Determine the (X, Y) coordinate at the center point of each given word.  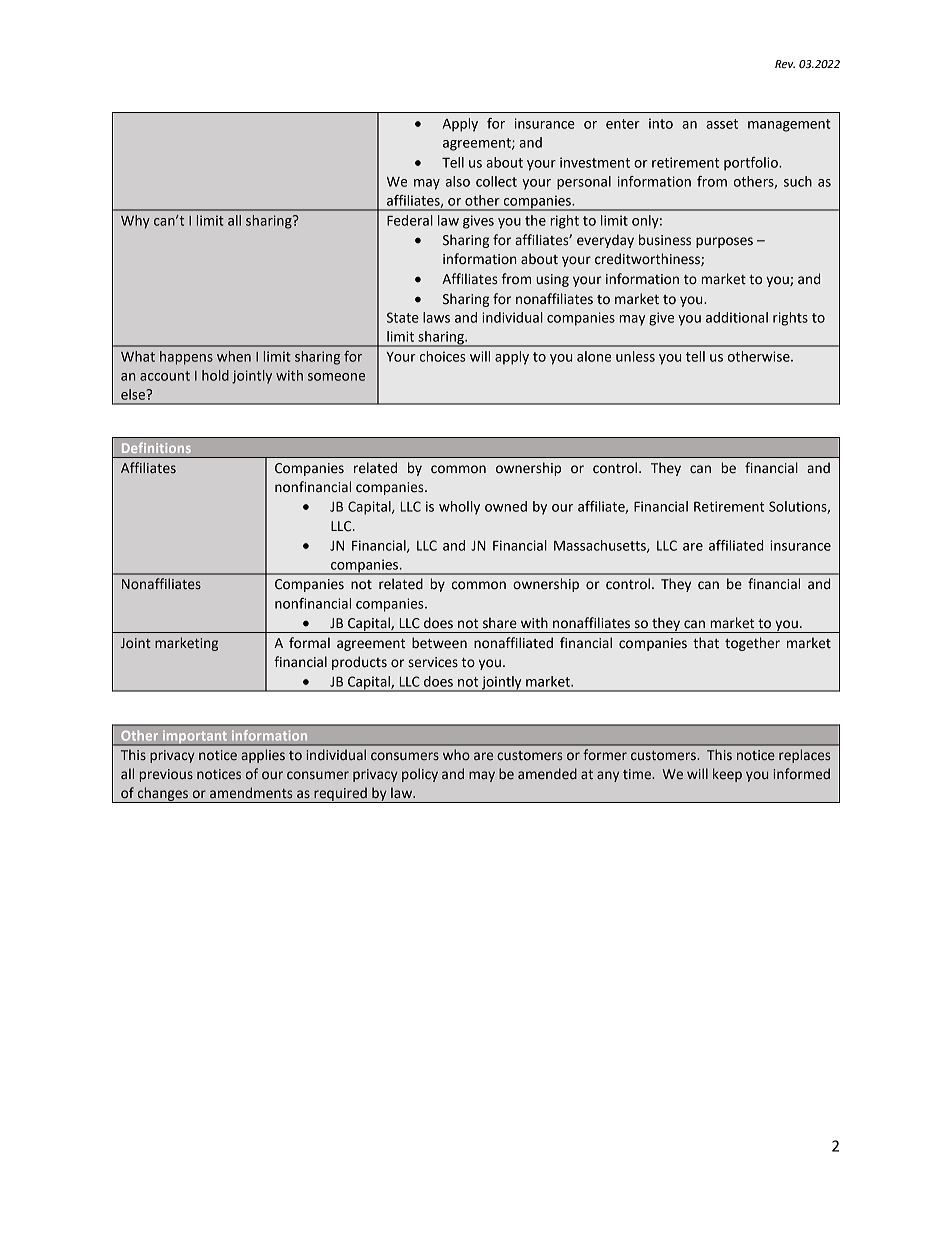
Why (135, 222)
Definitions (156, 447)
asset (722, 124)
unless (635, 356)
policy (420, 775)
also (458, 181)
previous (166, 775)
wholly (459, 508)
